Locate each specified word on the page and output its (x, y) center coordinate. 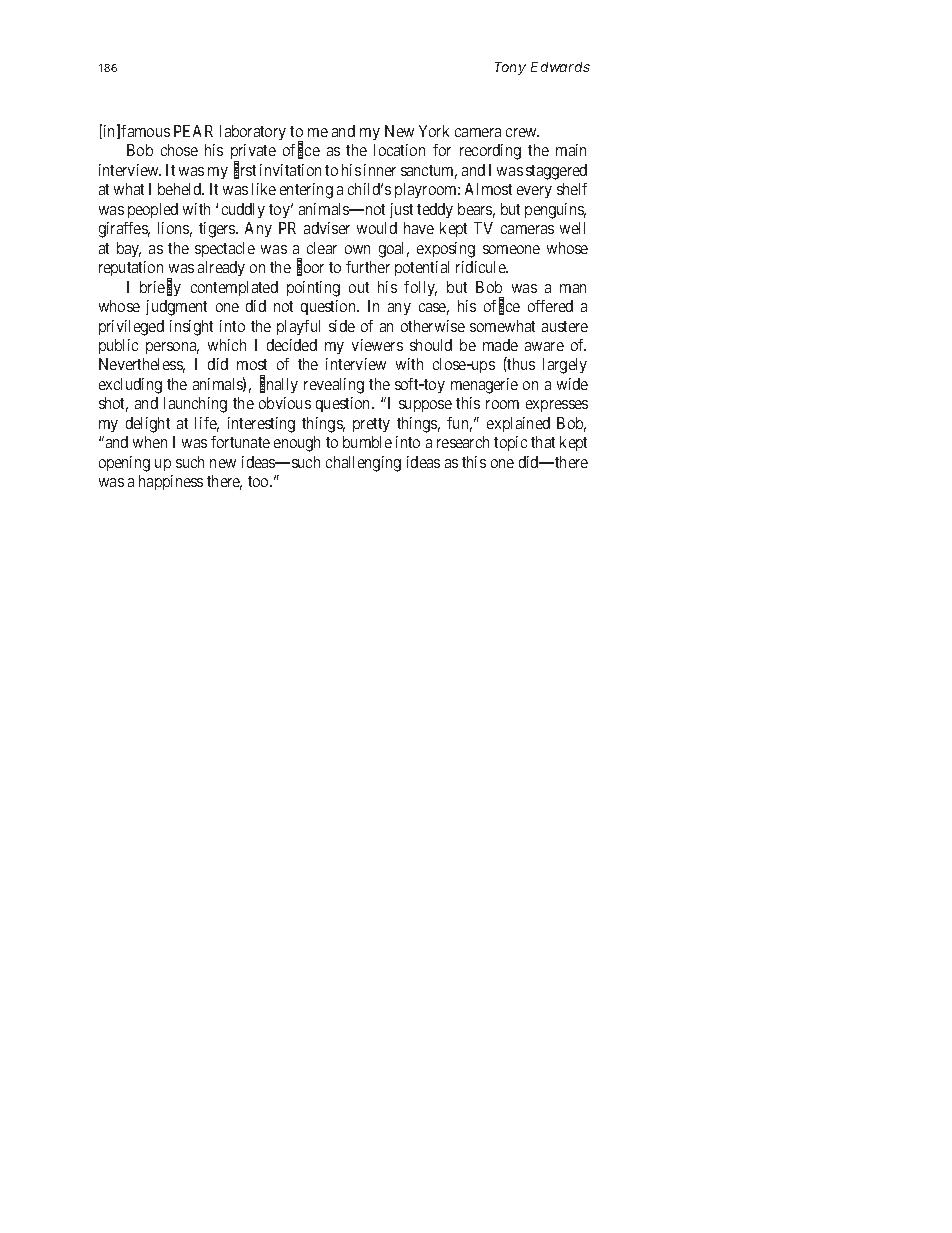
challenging (363, 464)
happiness (171, 482)
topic (510, 443)
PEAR (193, 131)
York (434, 131)
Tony (510, 68)
